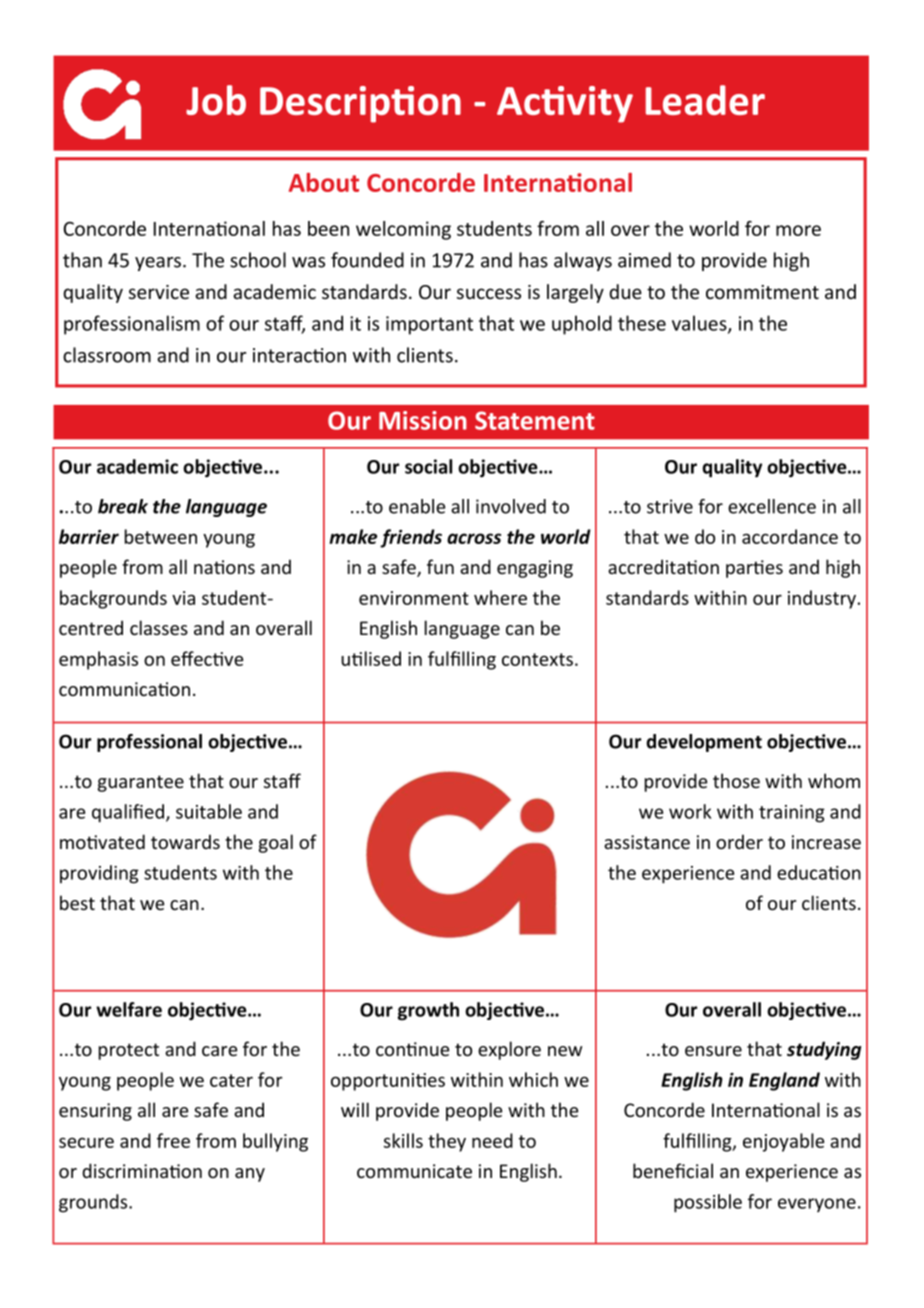  What do you see at coordinates (216, 100) in the page?
I see `Job` at bounding box center [216, 100].
